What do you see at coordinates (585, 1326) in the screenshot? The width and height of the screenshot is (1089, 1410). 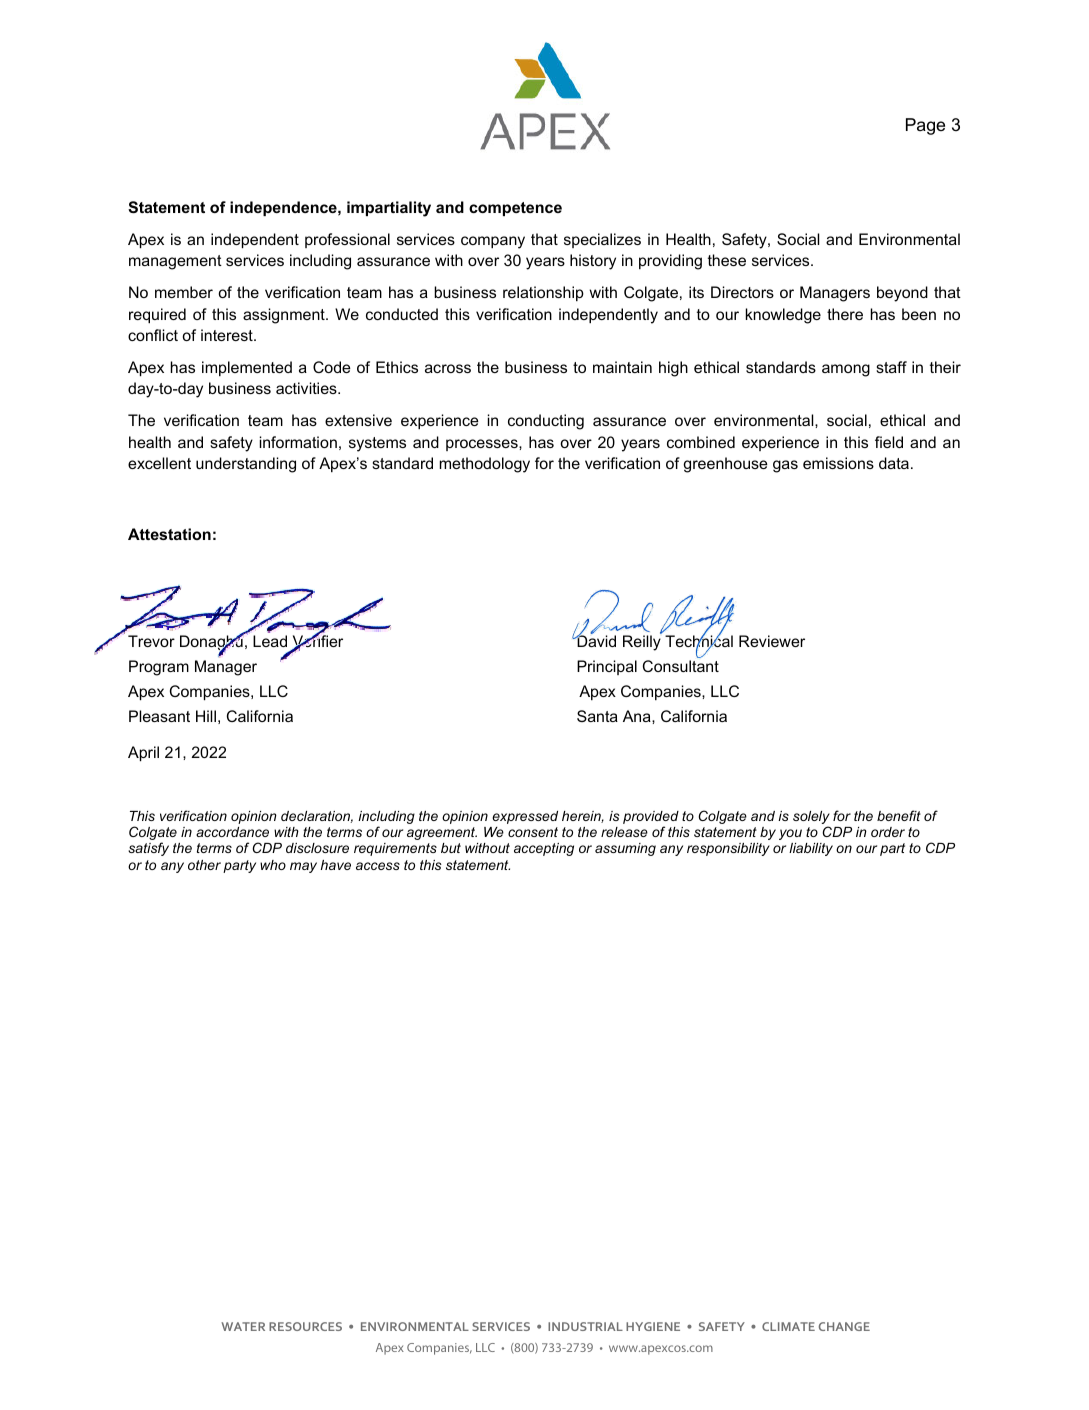 I see `INDUSTRIAL` at bounding box center [585, 1326].
